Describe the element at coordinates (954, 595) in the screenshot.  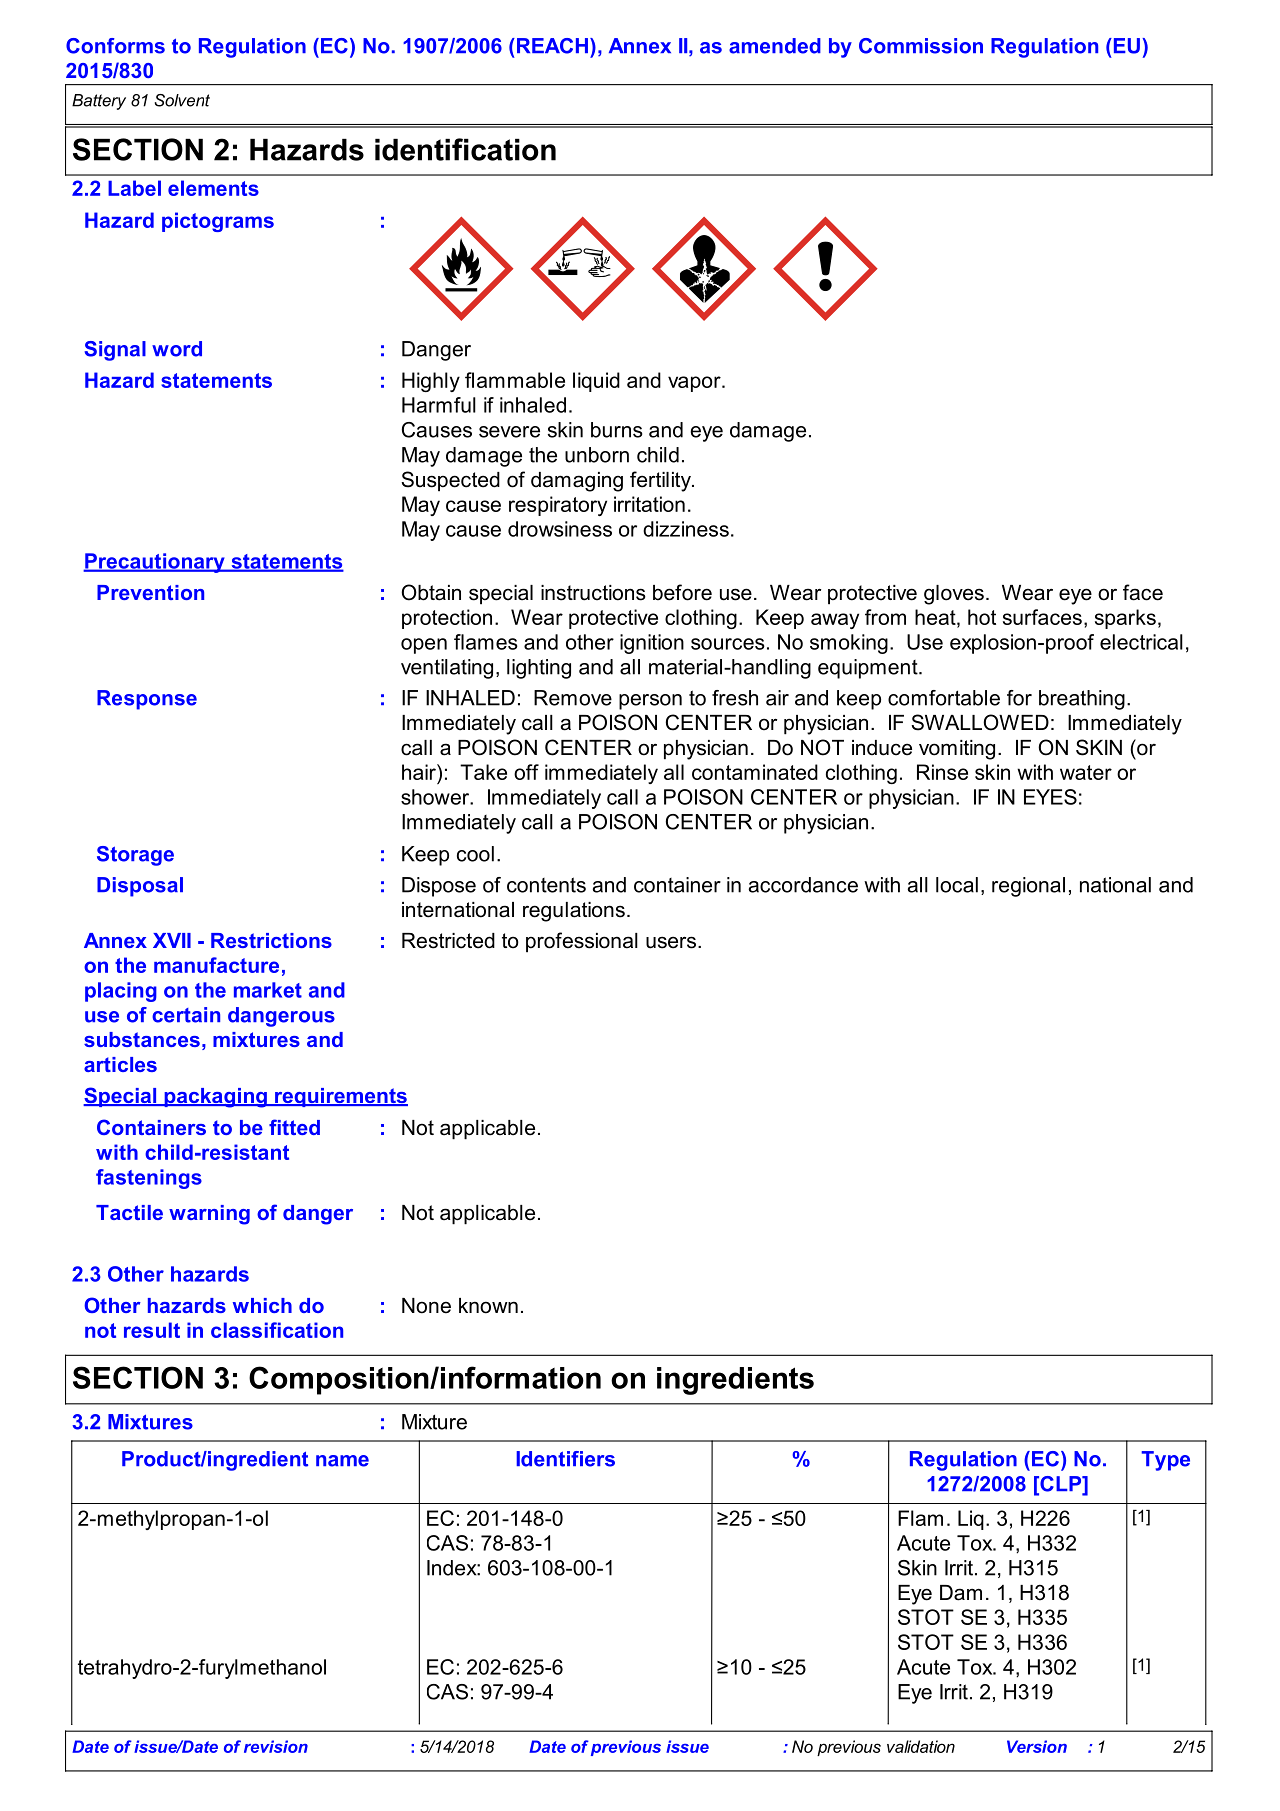
I see `gloves` at that location.
